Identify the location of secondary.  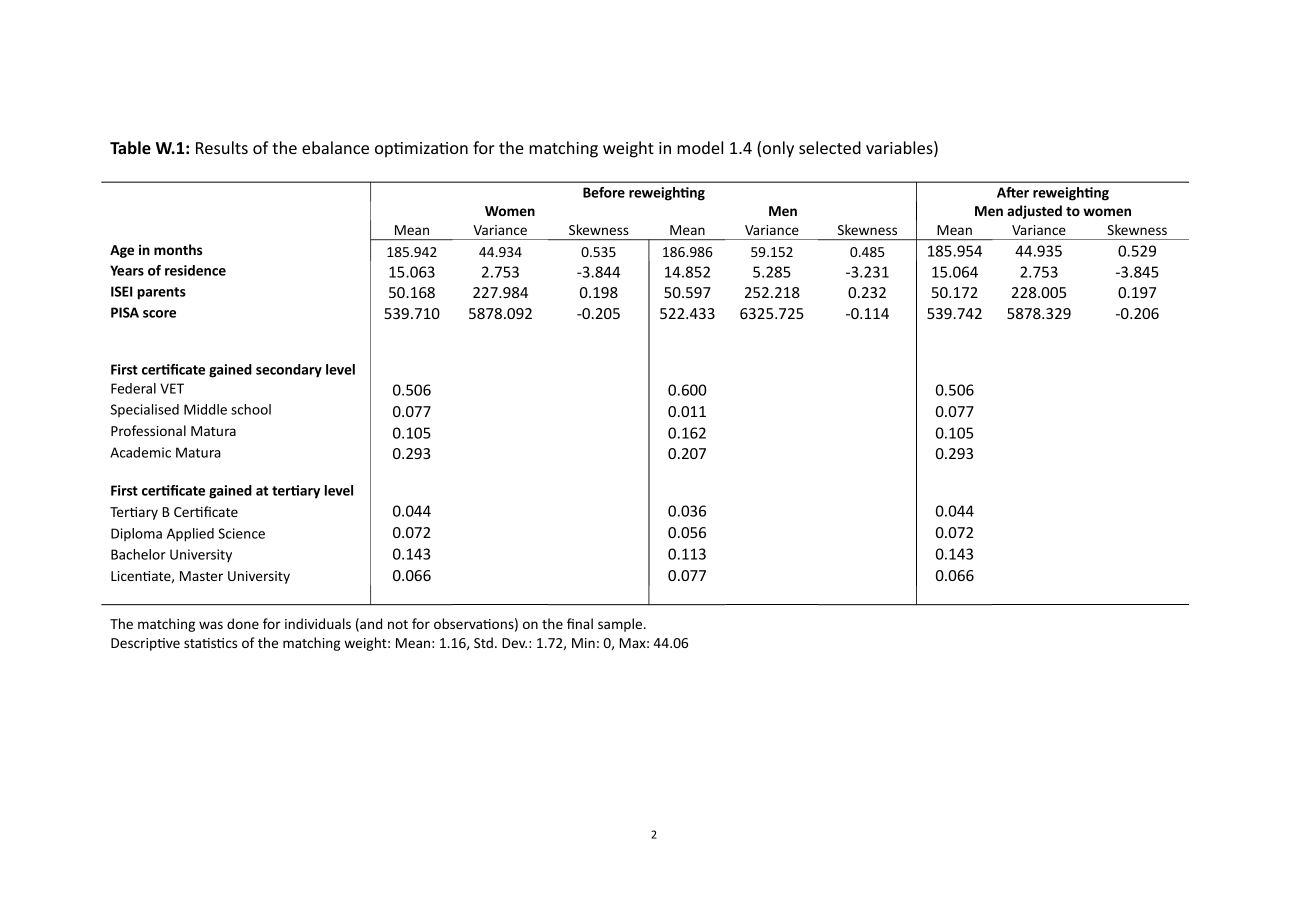
(289, 371).
